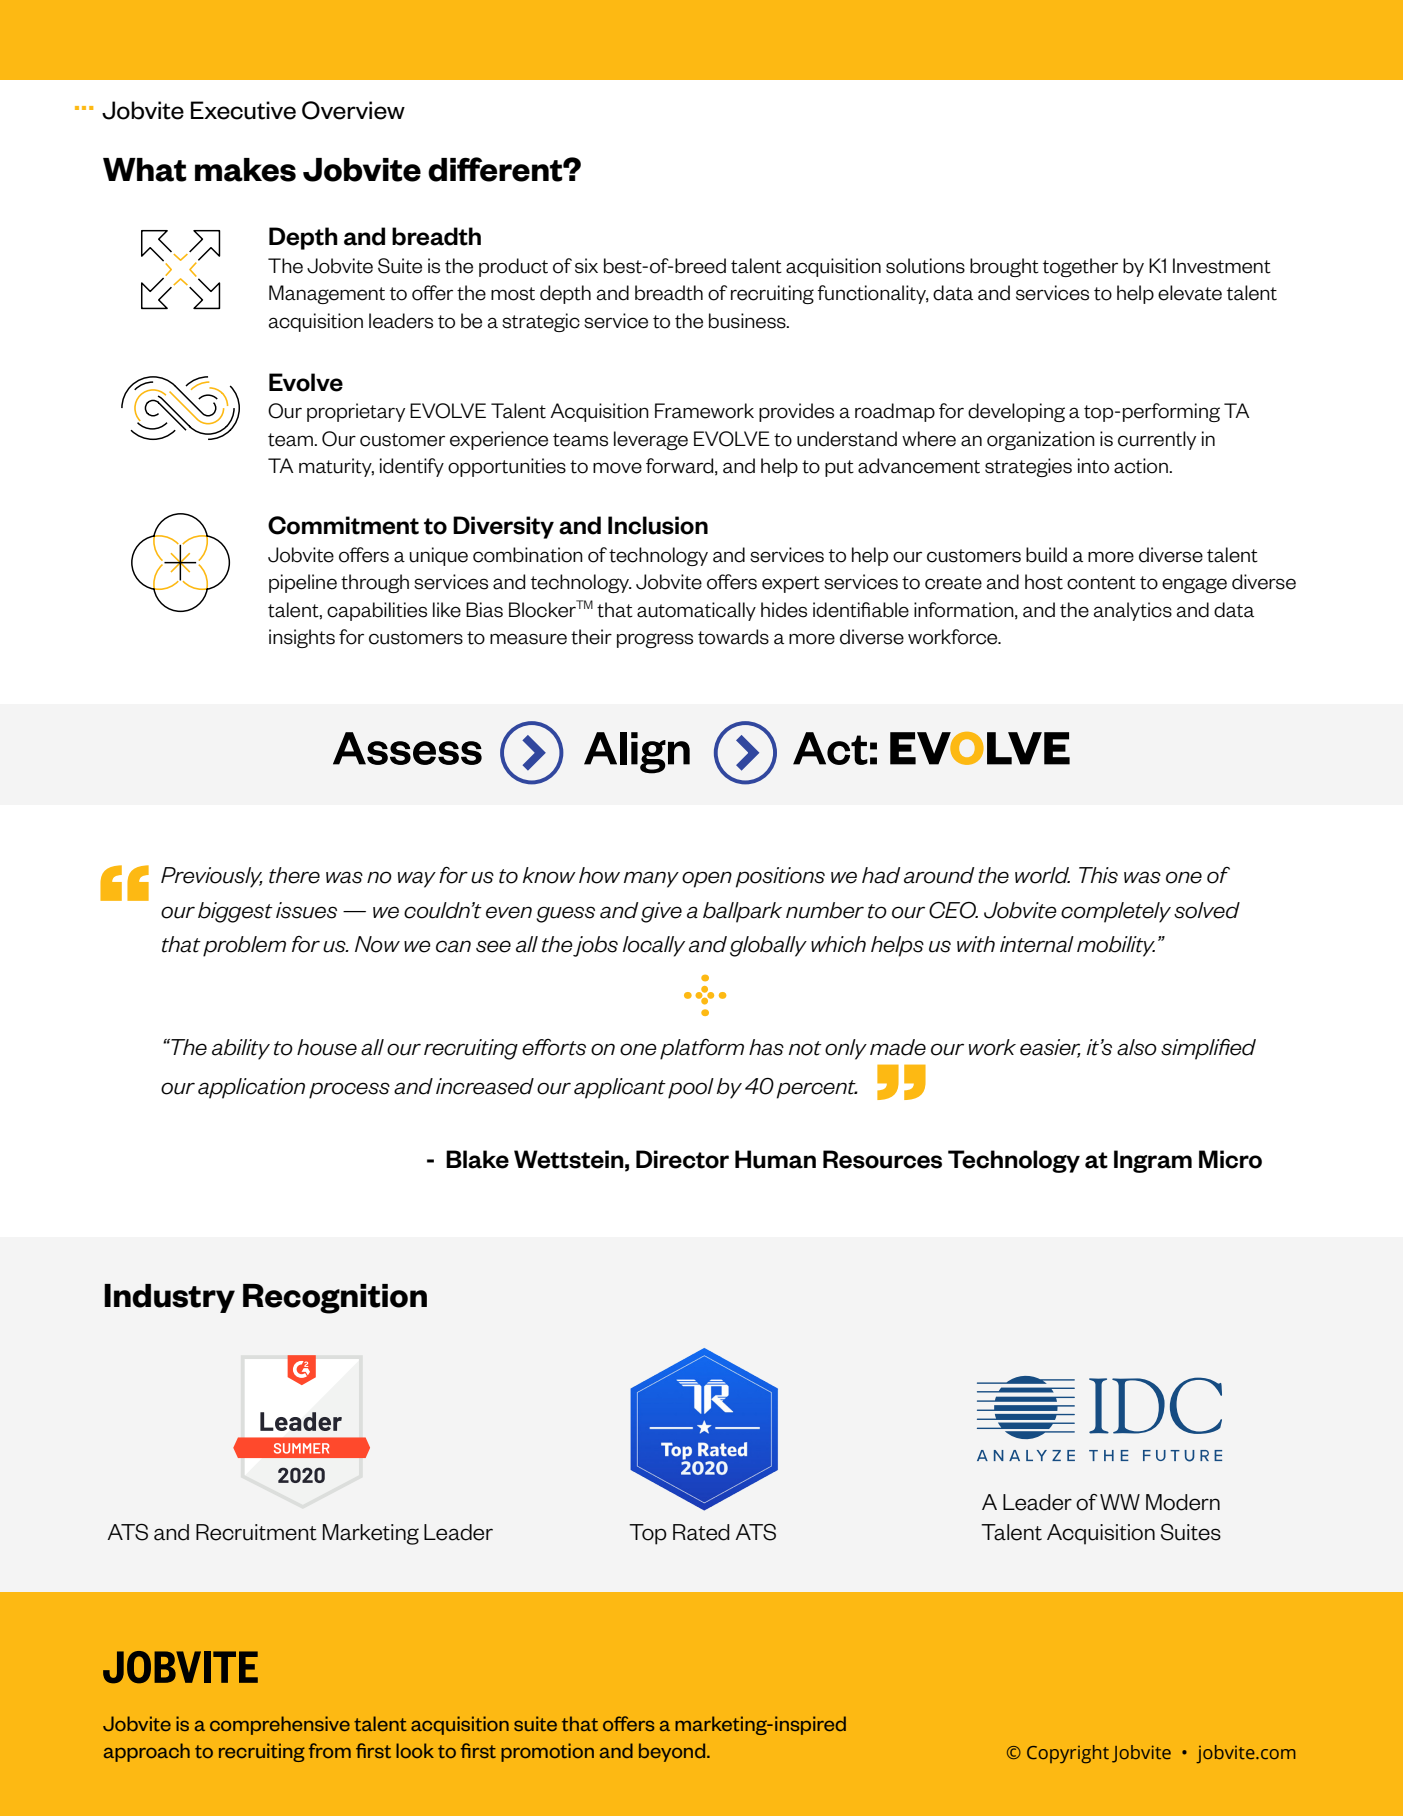 This screenshot has height=1816, width=1403. I want to click on together, so click(1080, 267).
